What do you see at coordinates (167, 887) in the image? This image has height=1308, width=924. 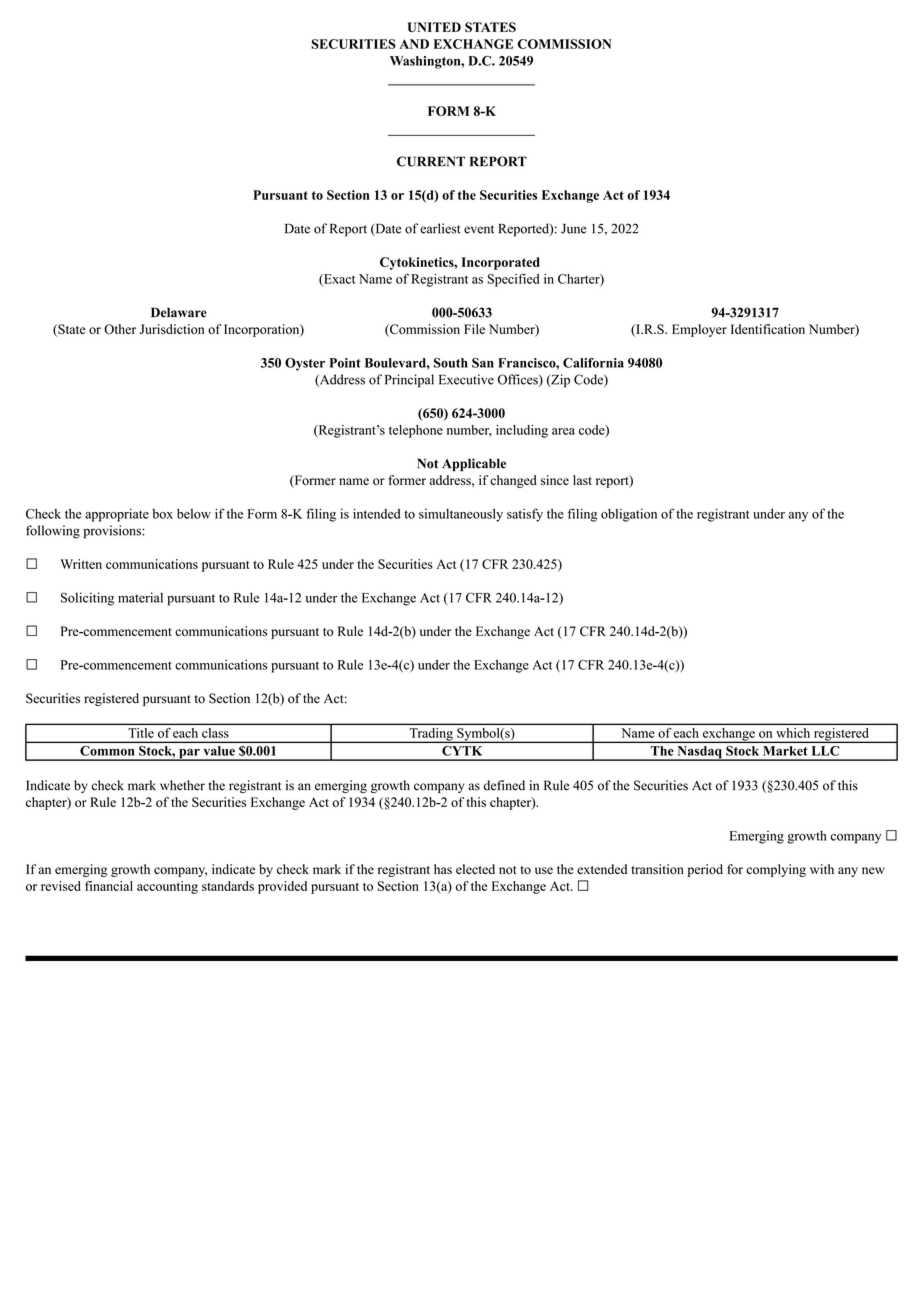 I see `accounting` at bounding box center [167, 887].
